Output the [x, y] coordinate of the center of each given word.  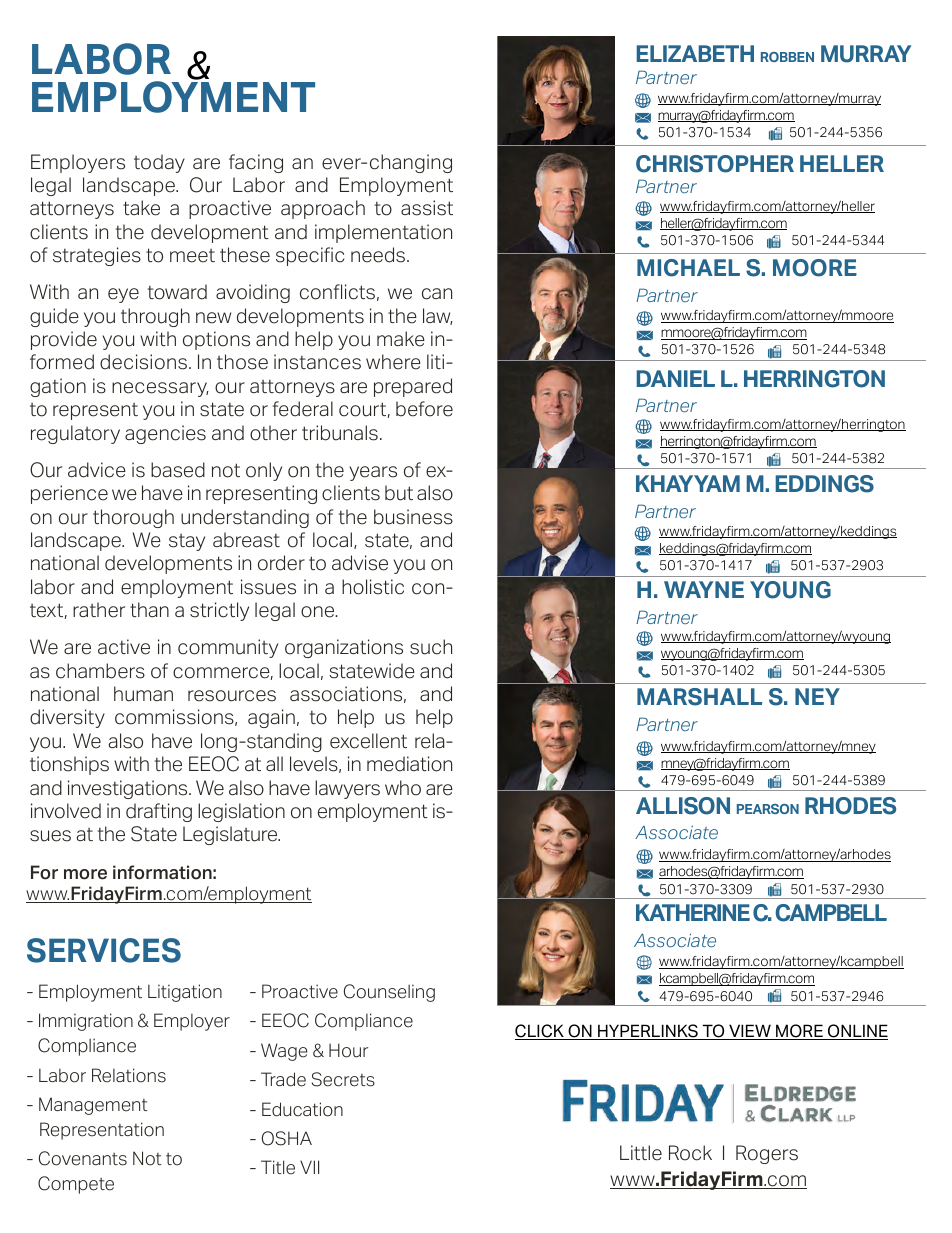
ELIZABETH [695, 53]
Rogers [767, 1154]
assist [427, 208]
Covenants [83, 1158]
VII [309, 1167]
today [159, 163]
